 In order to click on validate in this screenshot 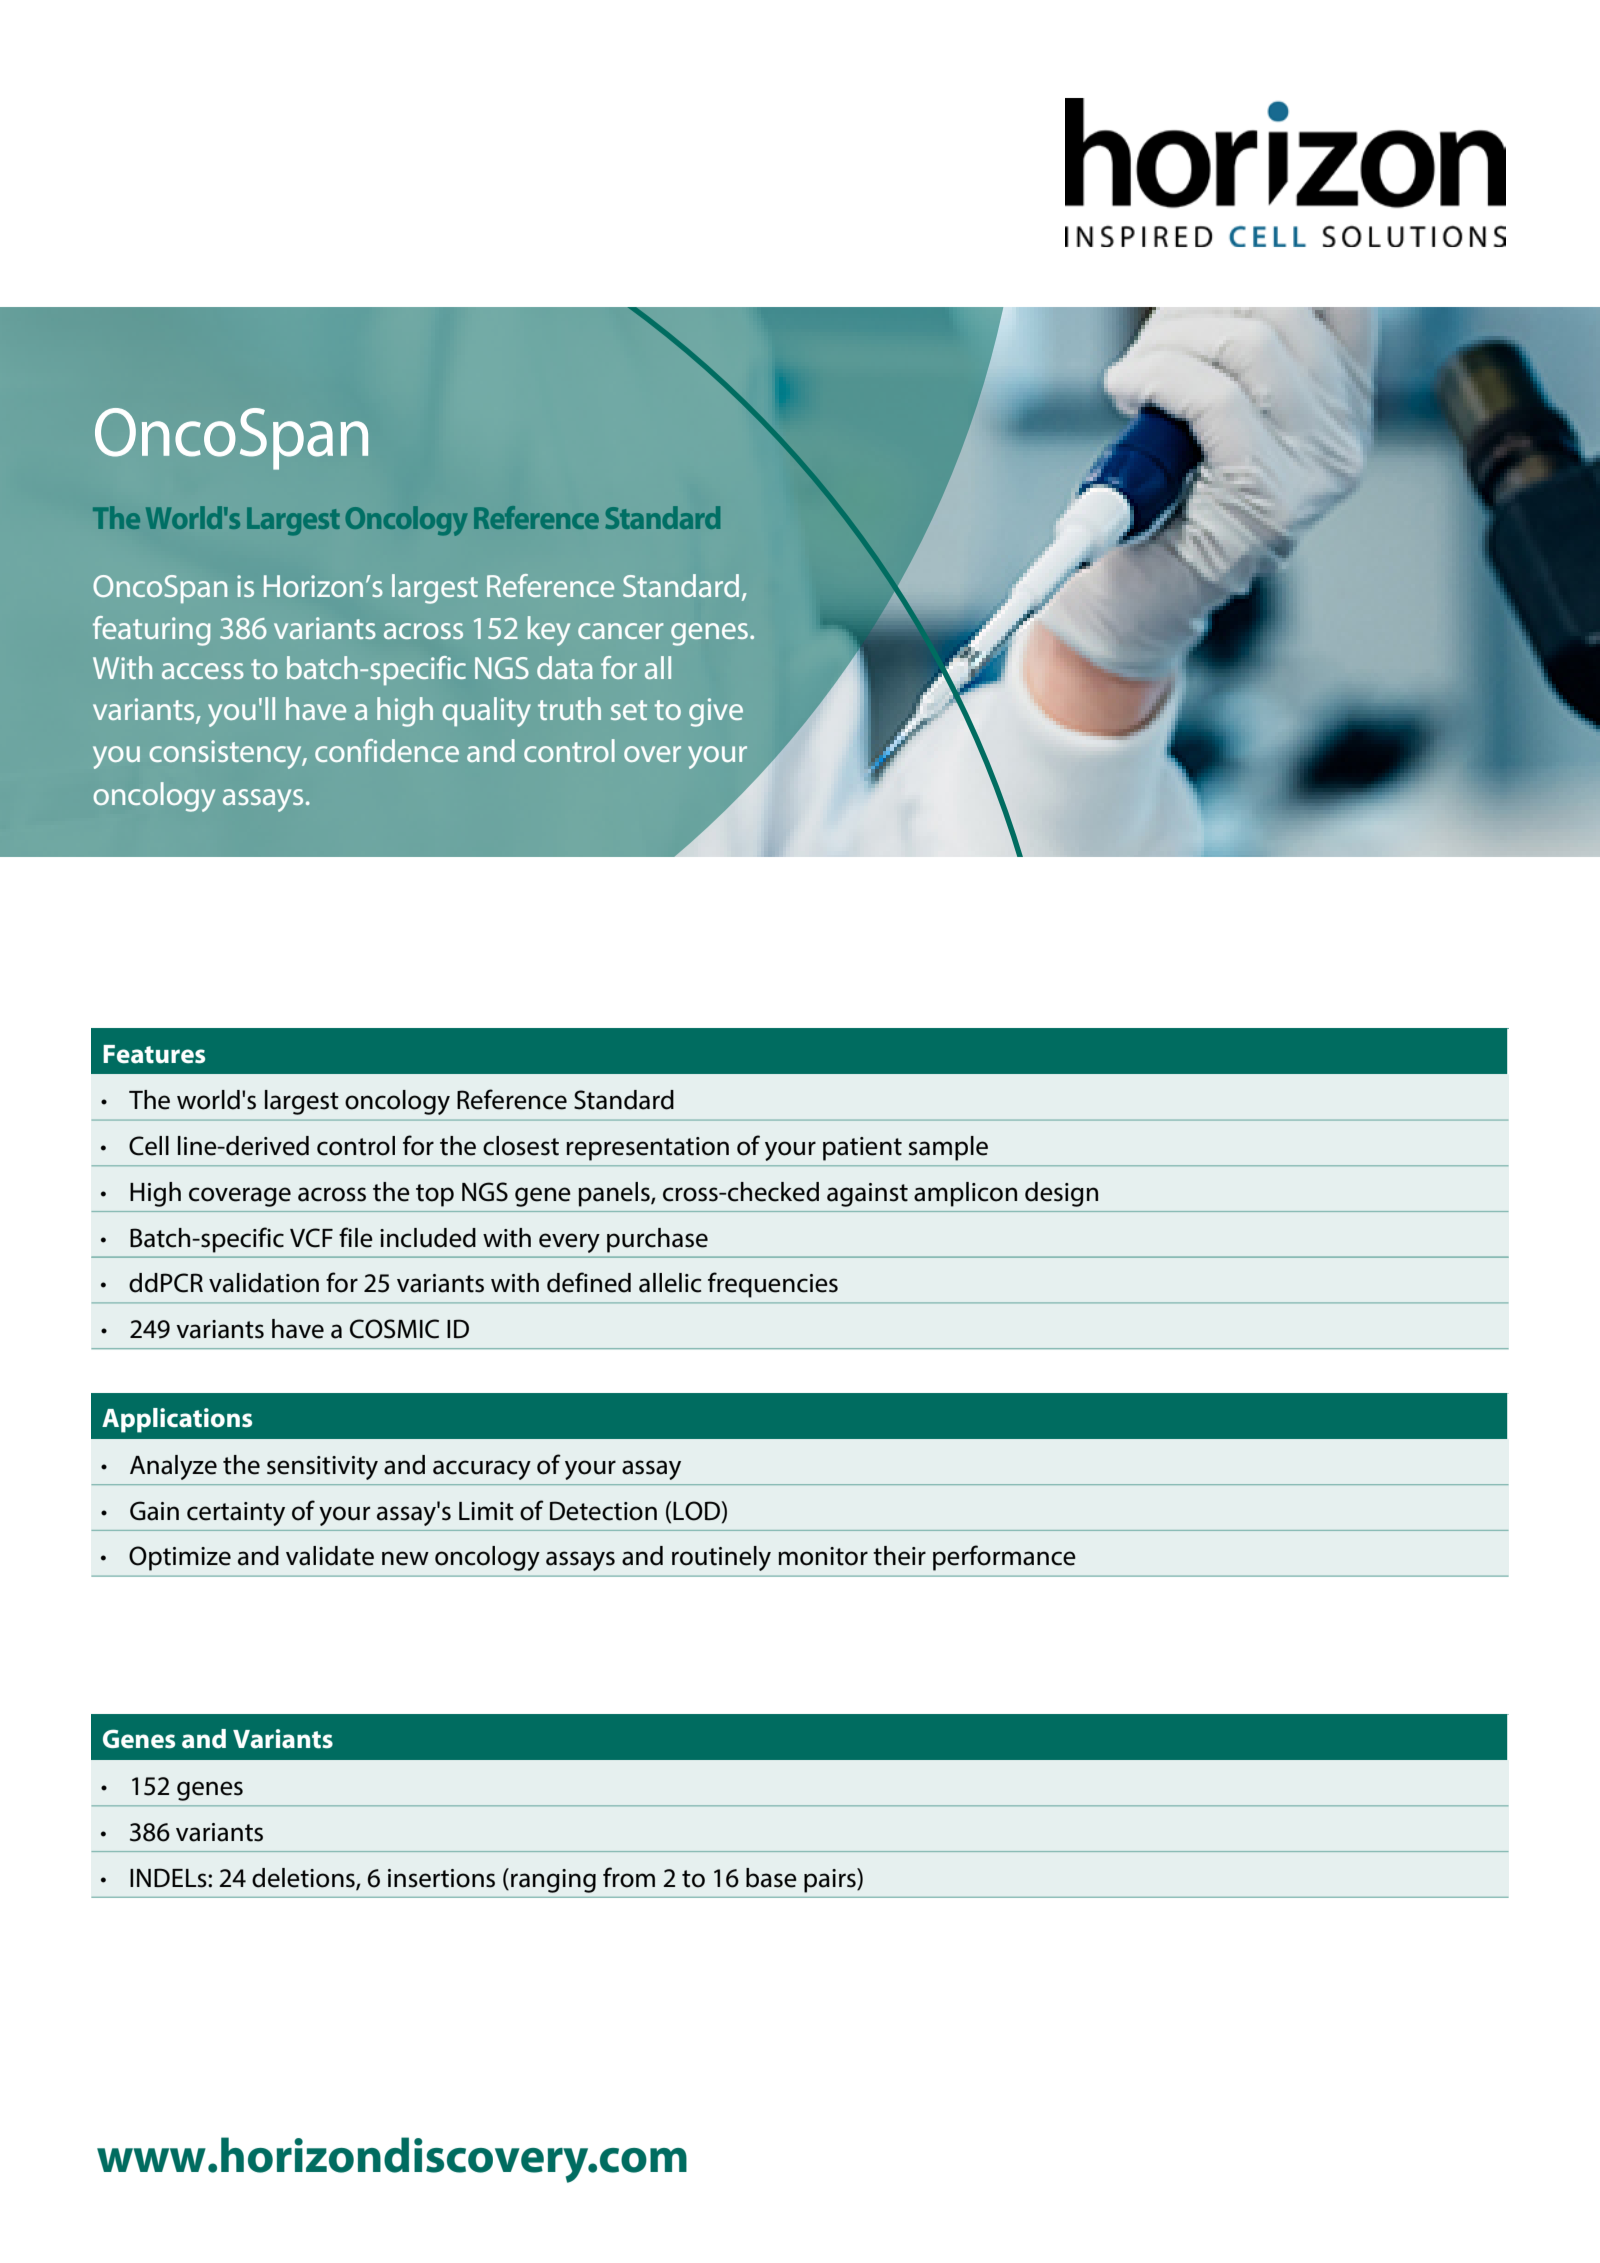, I will do `click(330, 1556)`.
